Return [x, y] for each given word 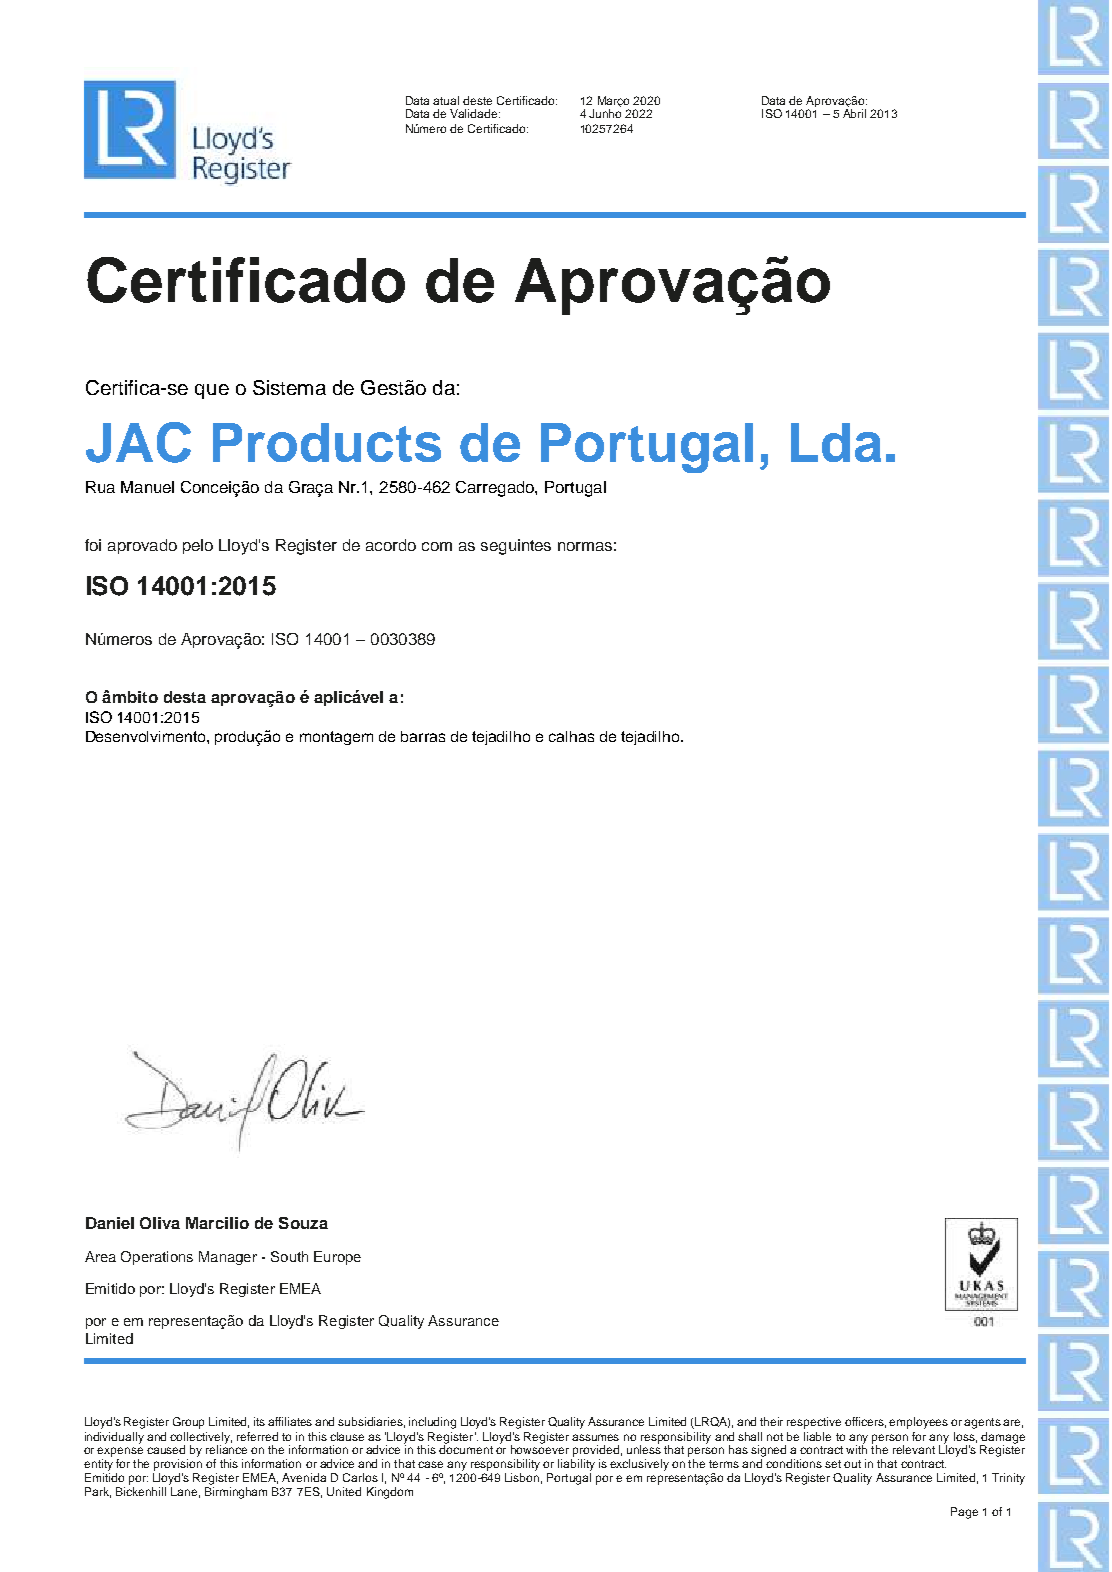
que [212, 391]
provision [178, 1465]
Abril [854, 113]
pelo [198, 546]
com [437, 546]
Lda [836, 442]
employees [918, 1423]
